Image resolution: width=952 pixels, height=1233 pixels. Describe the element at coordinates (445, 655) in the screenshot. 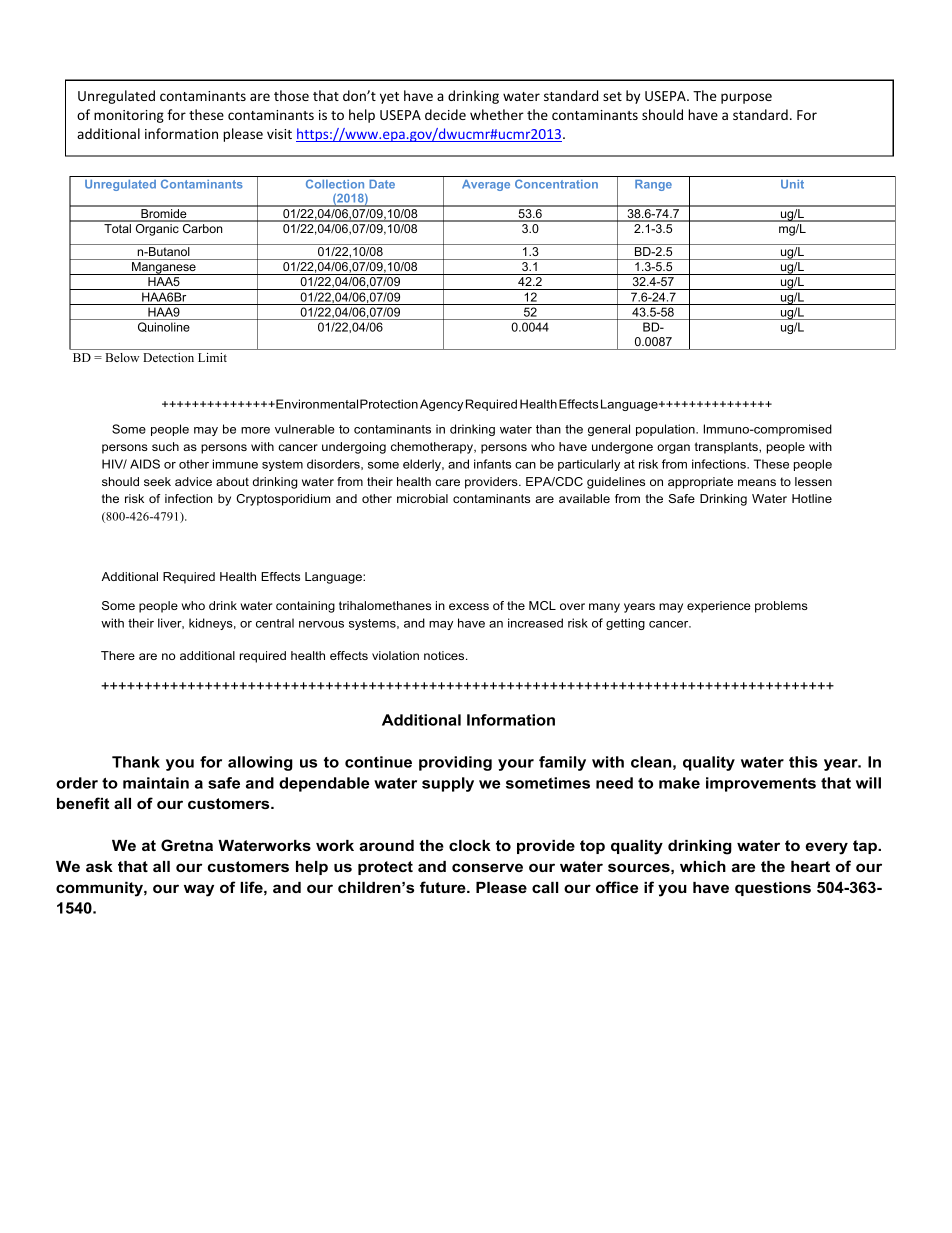

I see `notices` at that location.
